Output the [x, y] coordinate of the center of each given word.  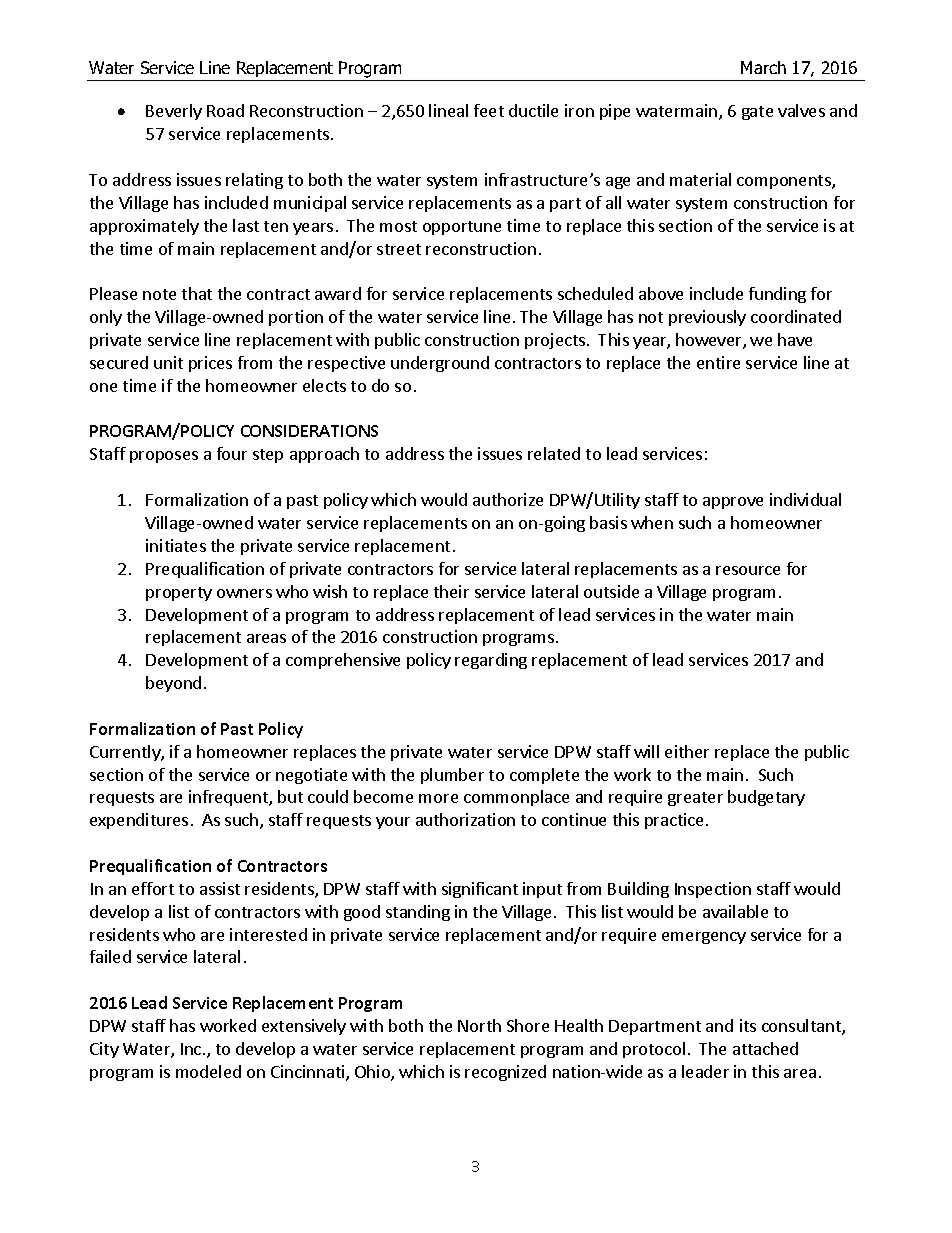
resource [748, 570]
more [438, 798]
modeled [208, 1071]
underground [440, 364]
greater [695, 799]
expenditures [139, 821]
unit [168, 362]
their [451, 591]
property [179, 594]
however [710, 341]
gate [757, 113]
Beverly [174, 112]
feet [489, 110]
